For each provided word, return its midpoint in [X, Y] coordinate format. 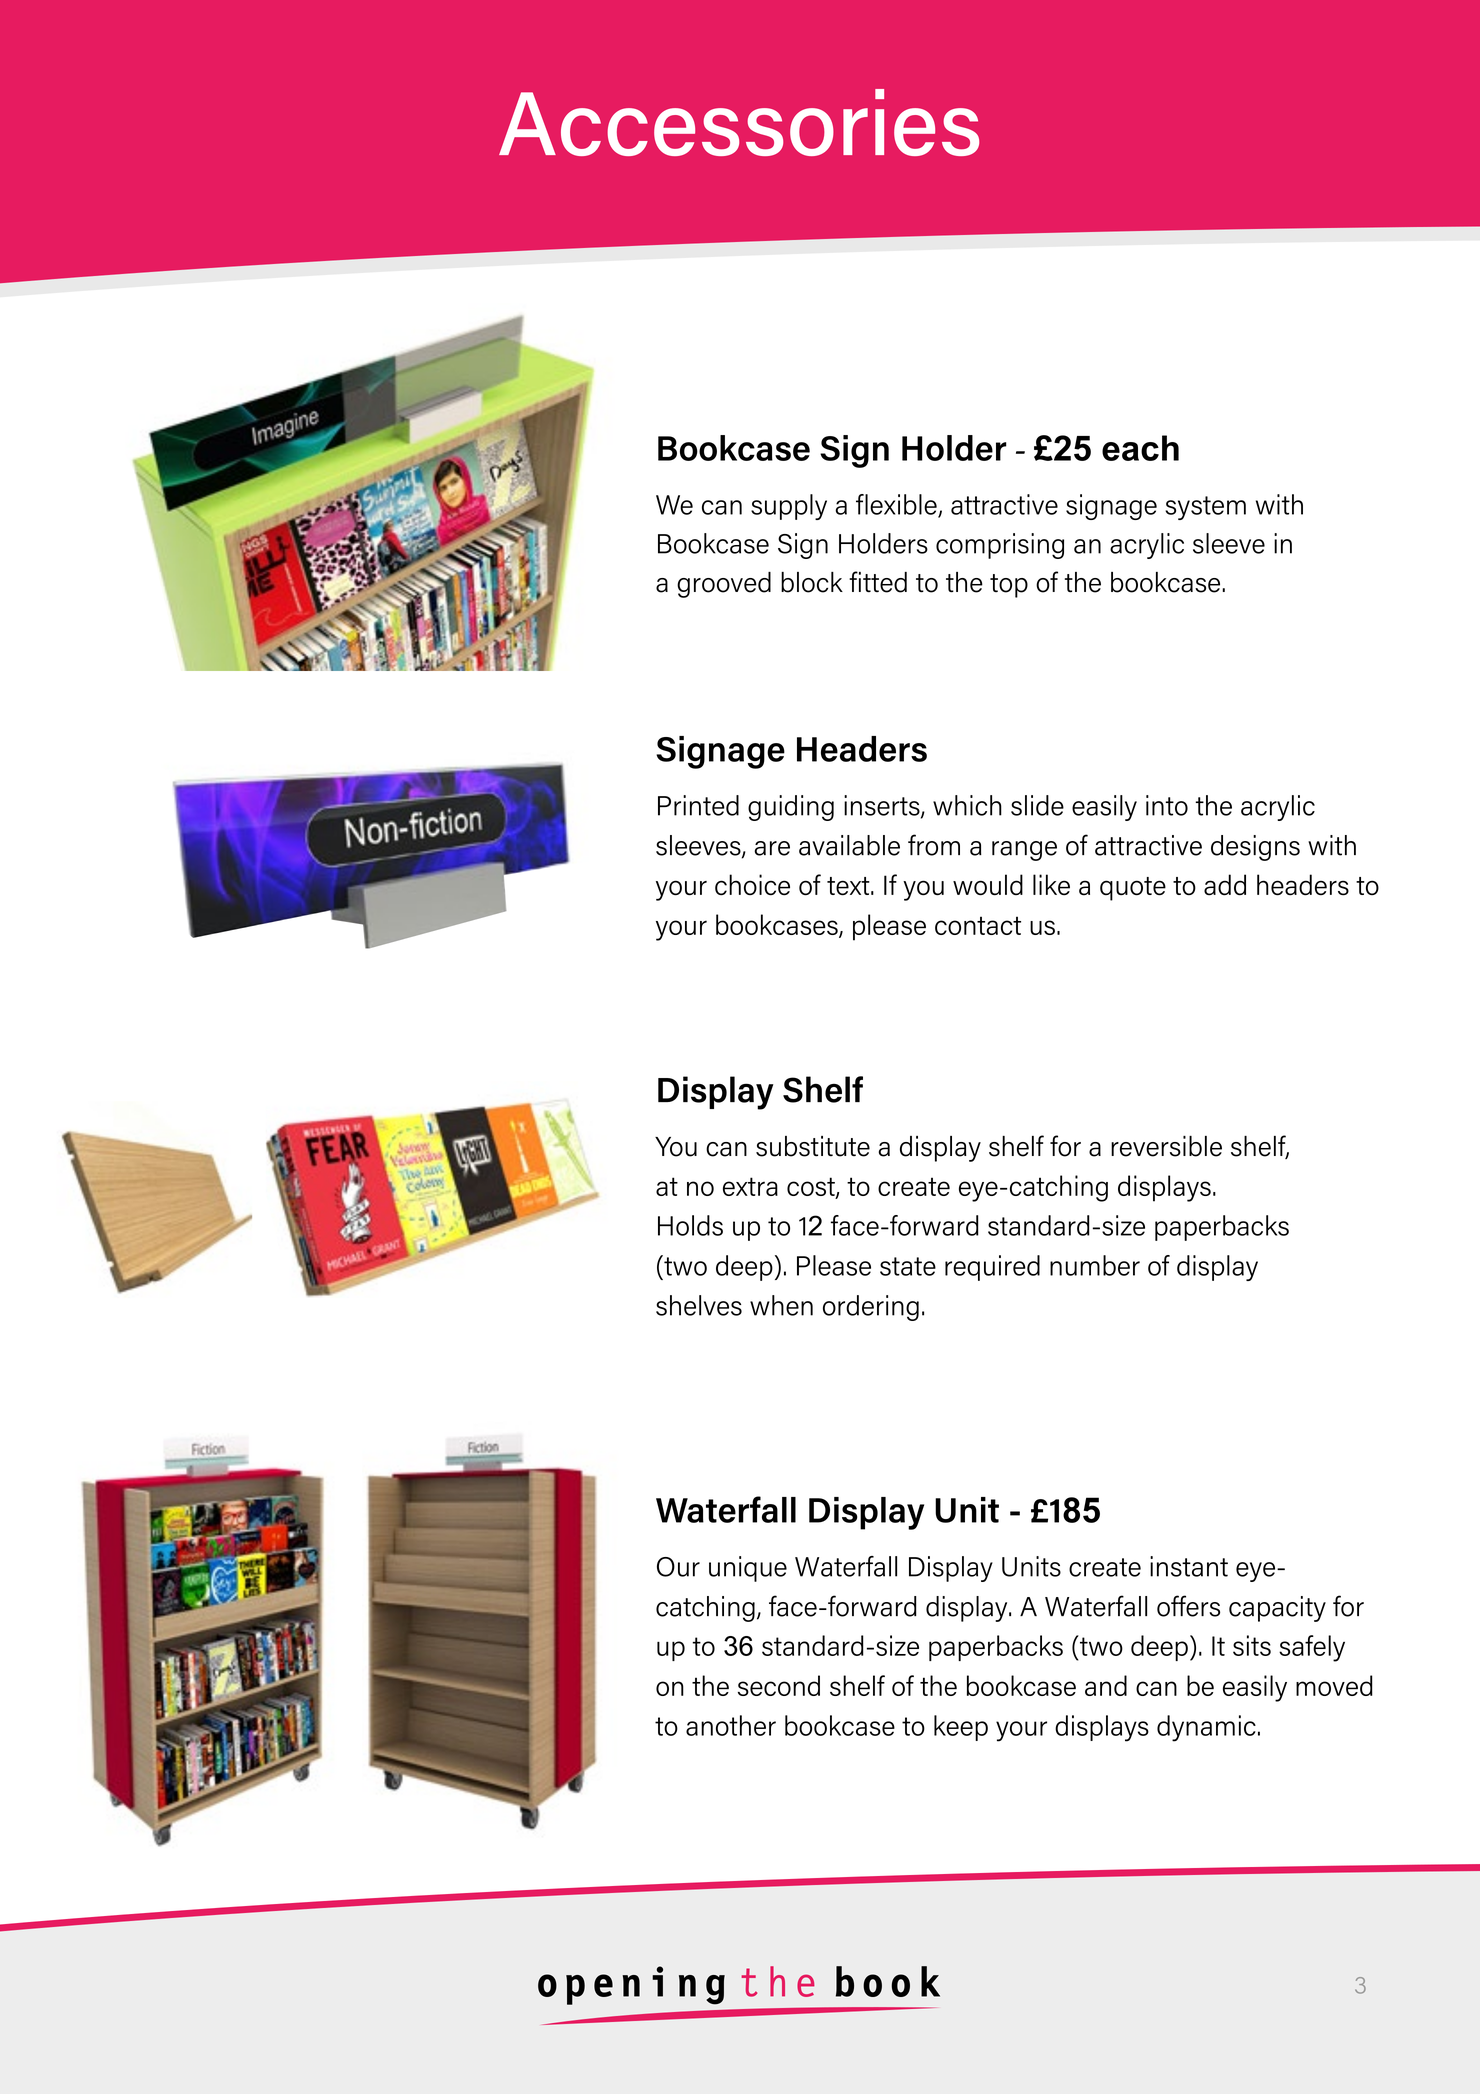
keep [961, 1728]
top [1009, 586]
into [1167, 805]
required [992, 1268]
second [779, 1685]
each [1140, 448]
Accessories [739, 122]
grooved [724, 585]
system [1205, 508]
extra [750, 1186]
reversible [1166, 1146]
